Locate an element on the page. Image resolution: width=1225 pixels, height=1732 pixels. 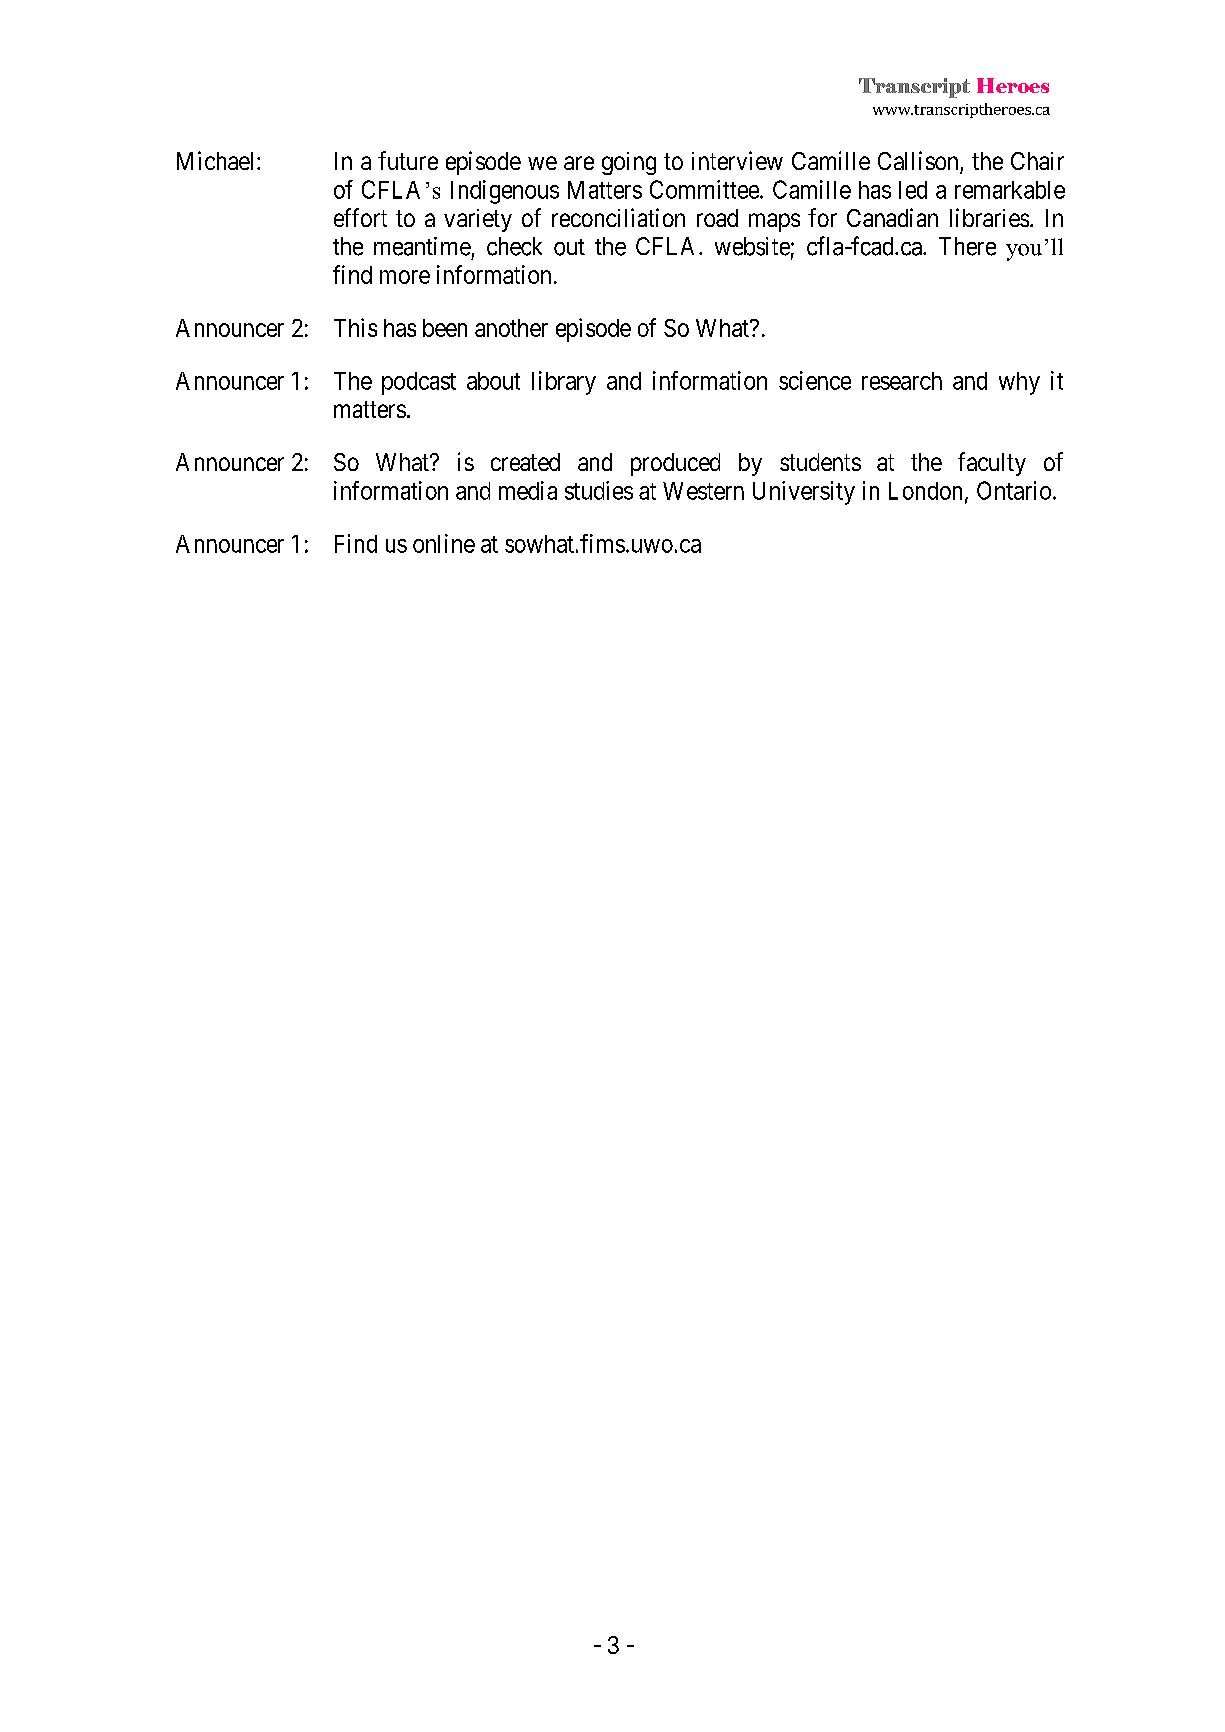
podcast is located at coordinates (419, 383).
